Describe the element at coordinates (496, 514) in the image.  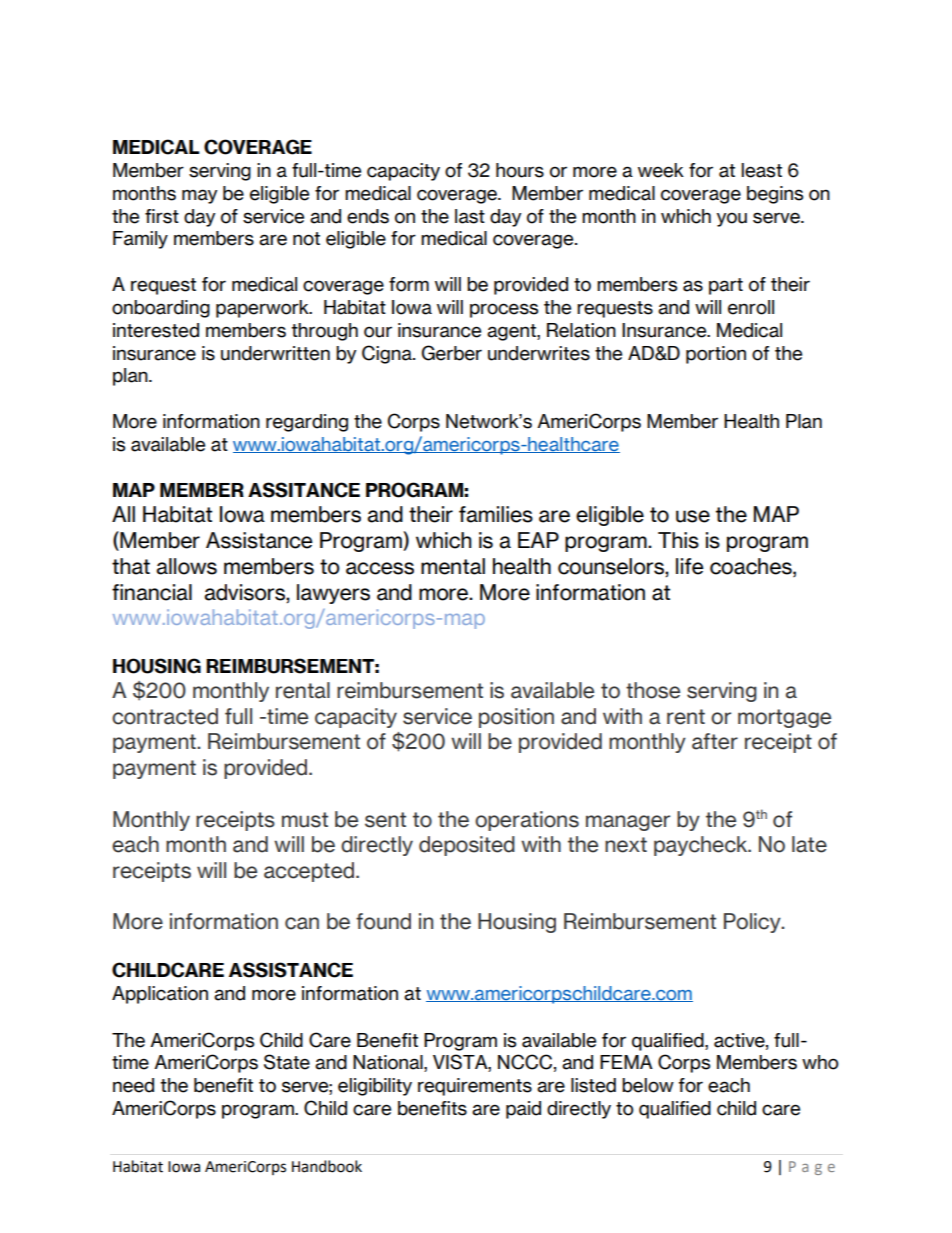
I see `families` at that location.
